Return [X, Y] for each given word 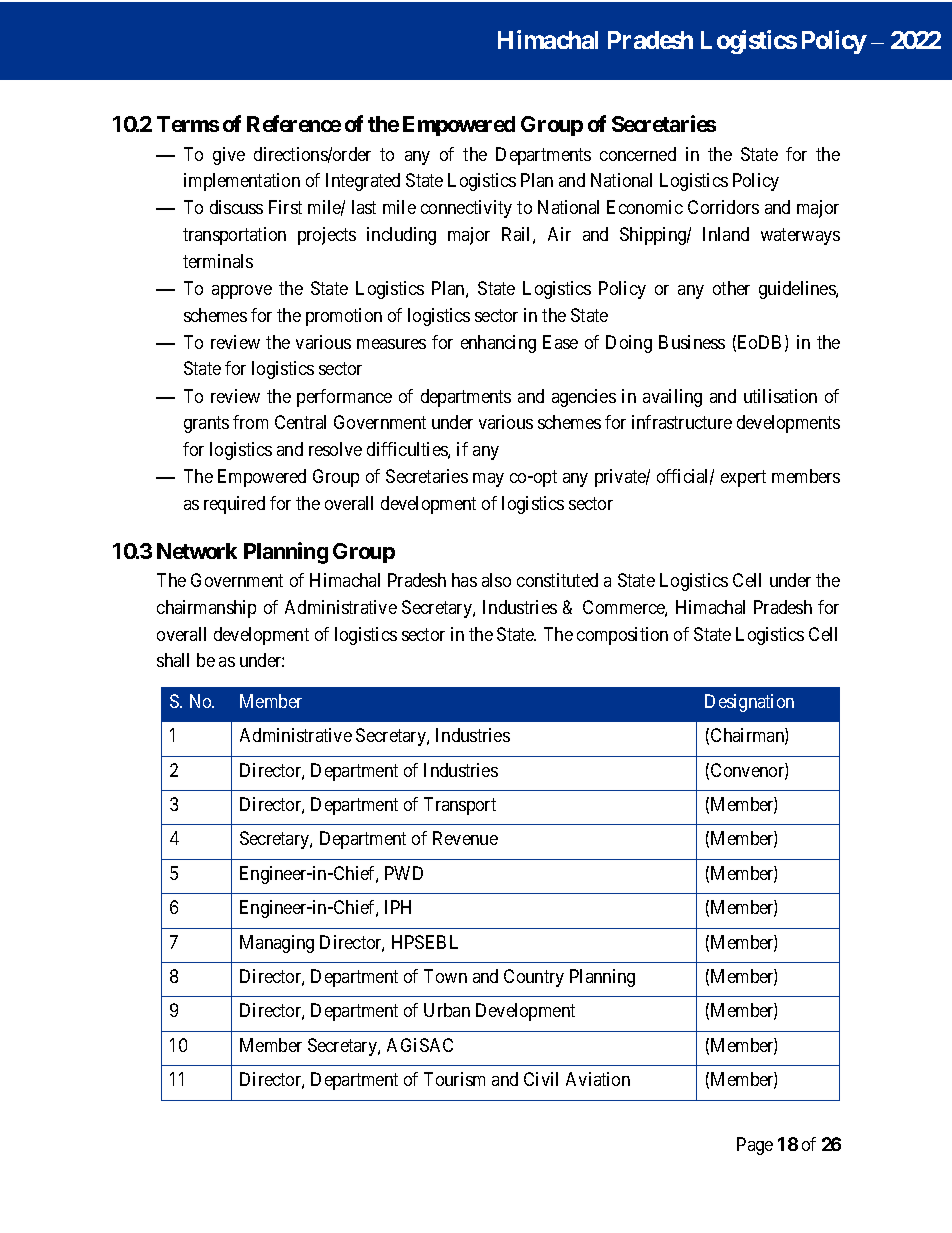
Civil [541, 1079]
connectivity [466, 209]
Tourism [454, 1079]
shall [173, 660]
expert [743, 478]
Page [755, 1146]
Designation [749, 703]
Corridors [723, 207]
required [234, 505]
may [488, 480]
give [229, 156]
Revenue [465, 838]
